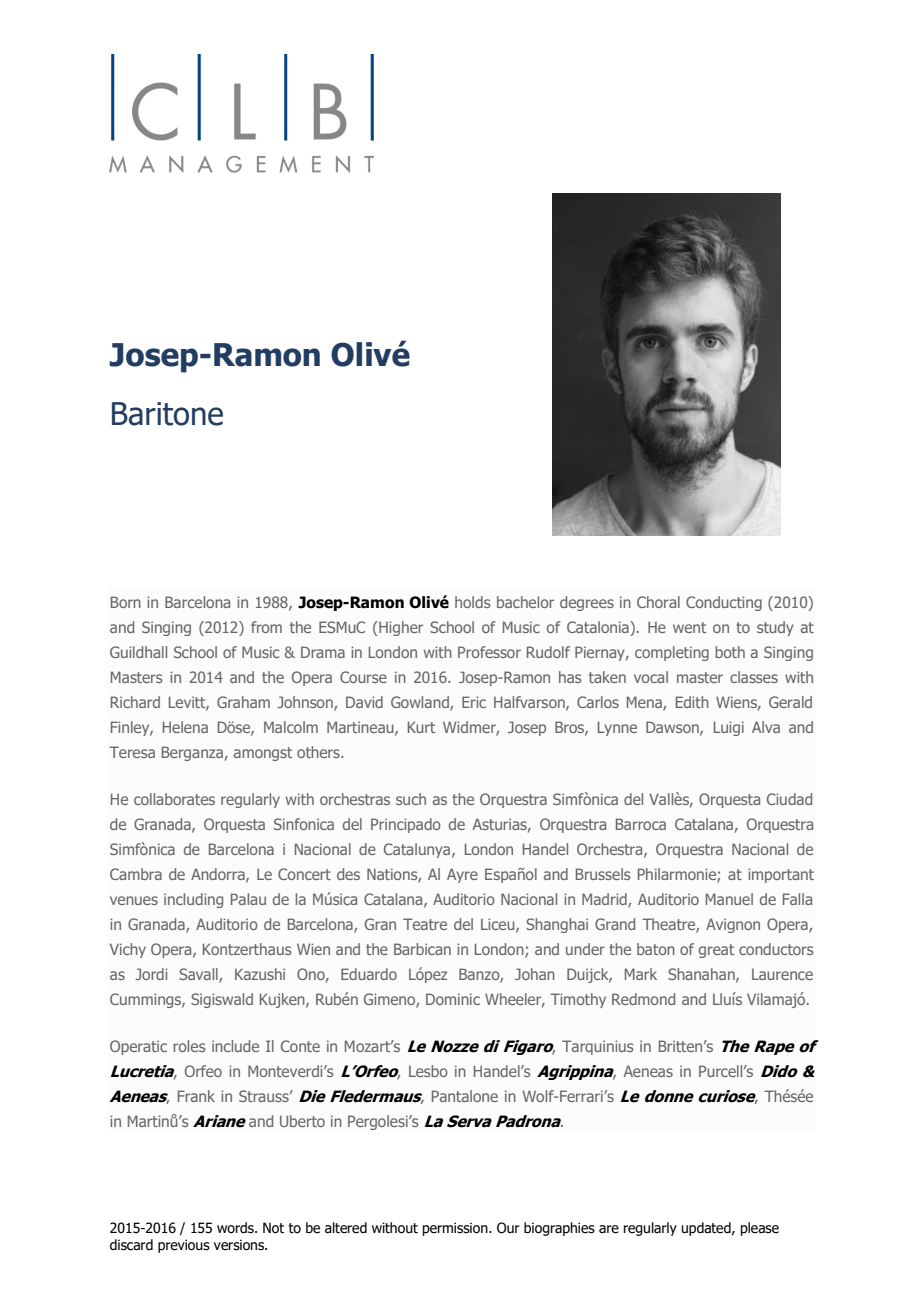  What do you see at coordinates (489, 652) in the document?
I see `Professor` at bounding box center [489, 652].
